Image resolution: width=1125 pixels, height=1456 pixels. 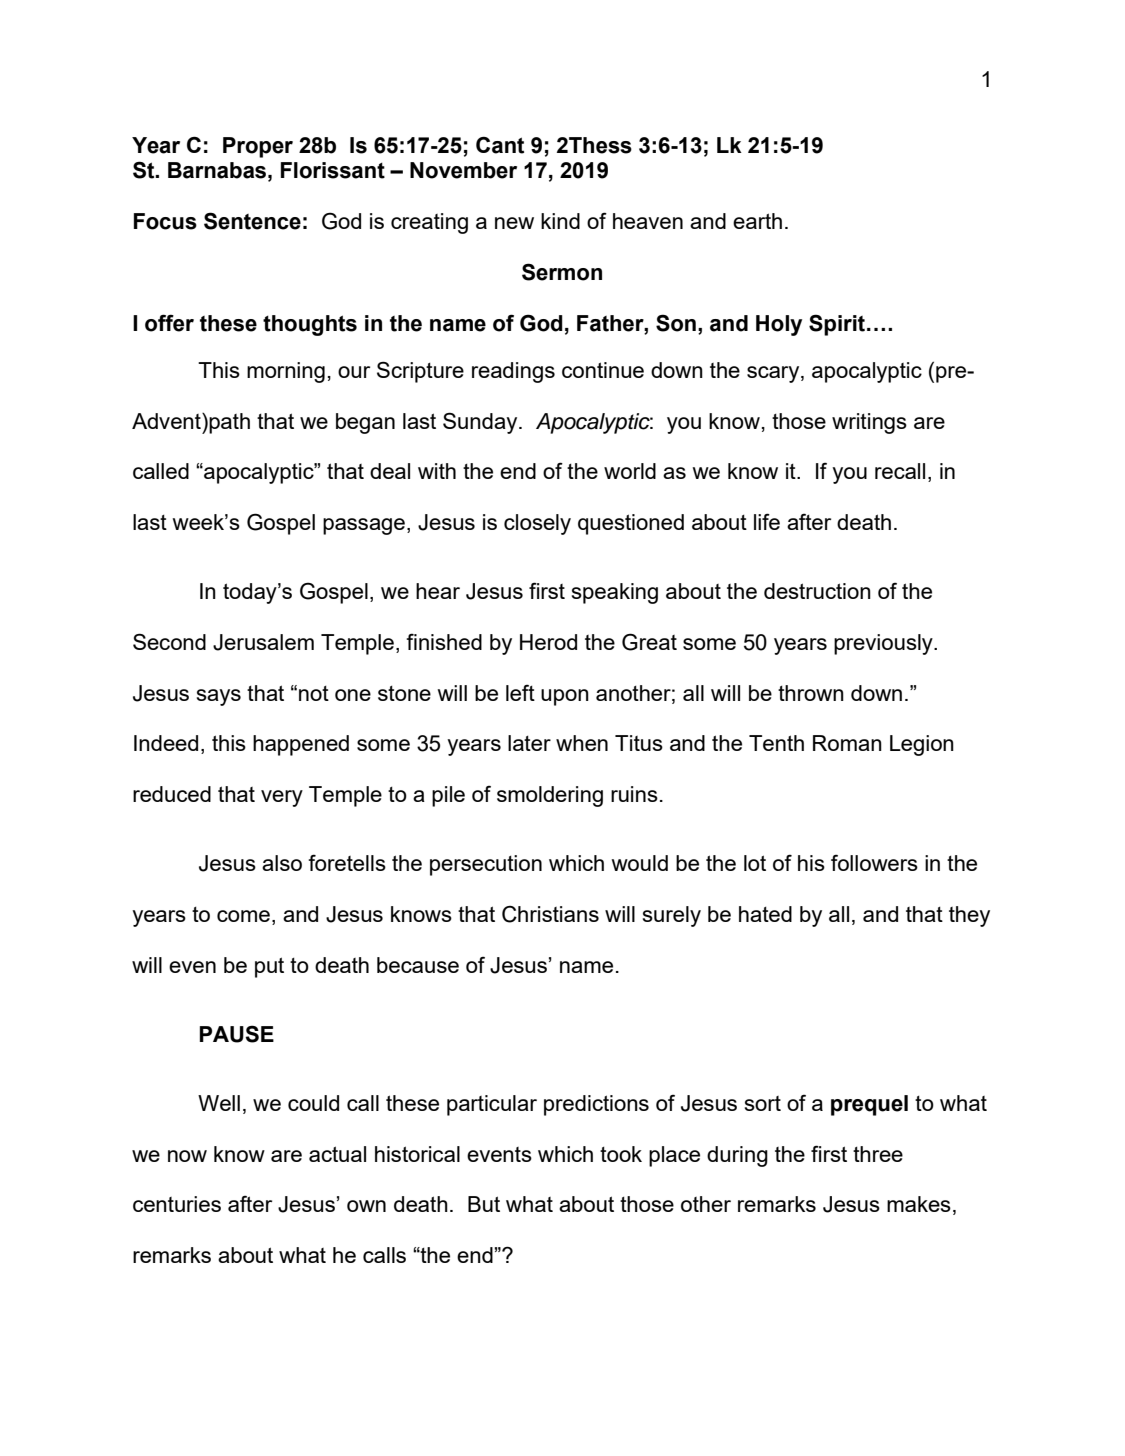 What do you see at coordinates (560, 221) in the screenshot?
I see `kind` at bounding box center [560, 221].
